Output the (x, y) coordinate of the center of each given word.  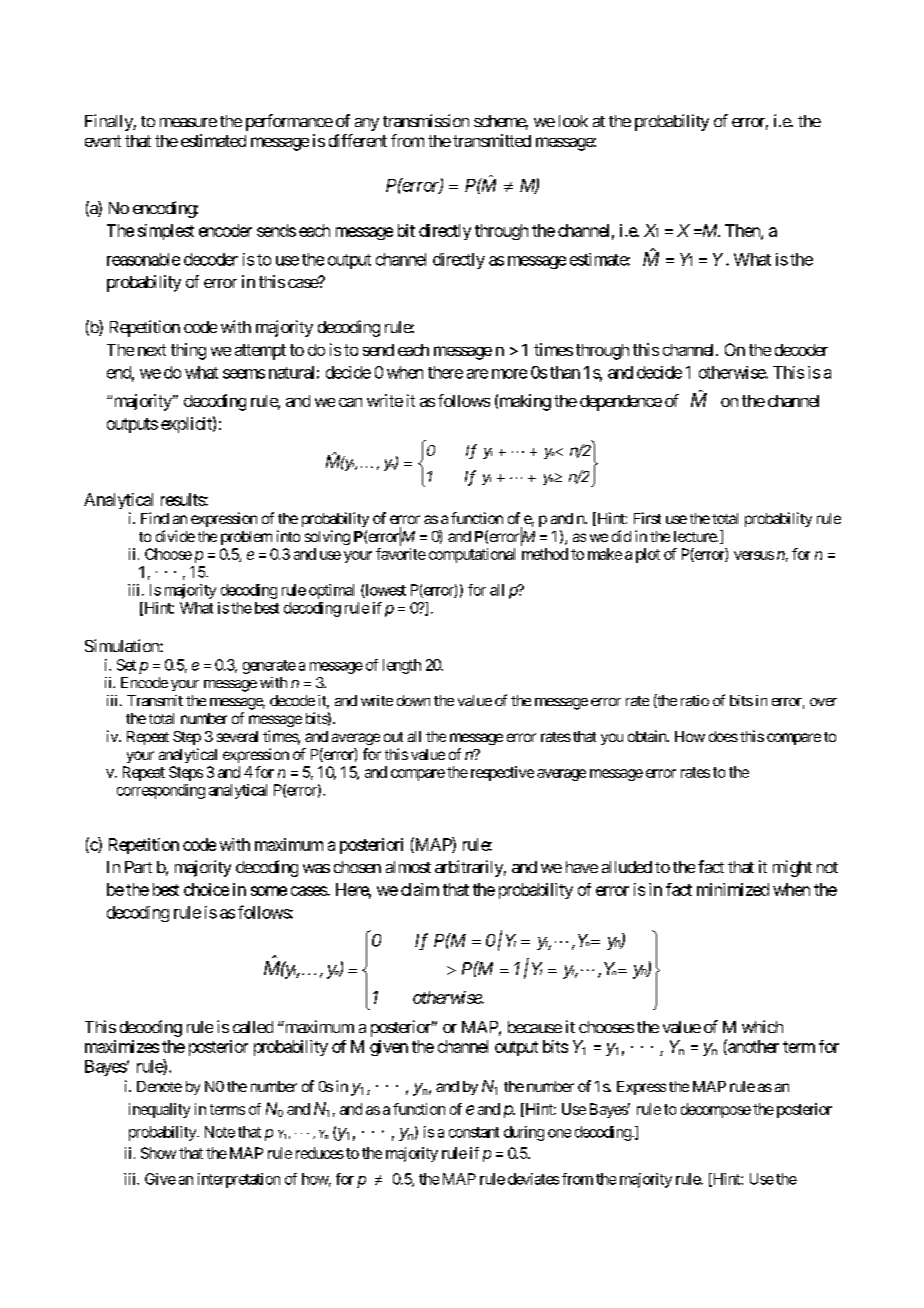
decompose (716, 1110)
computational (472, 555)
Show (158, 1153)
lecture (695, 536)
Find (155, 518)
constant (474, 1132)
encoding (165, 209)
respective (502, 773)
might (792, 868)
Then (743, 231)
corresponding (161, 791)
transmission (426, 120)
